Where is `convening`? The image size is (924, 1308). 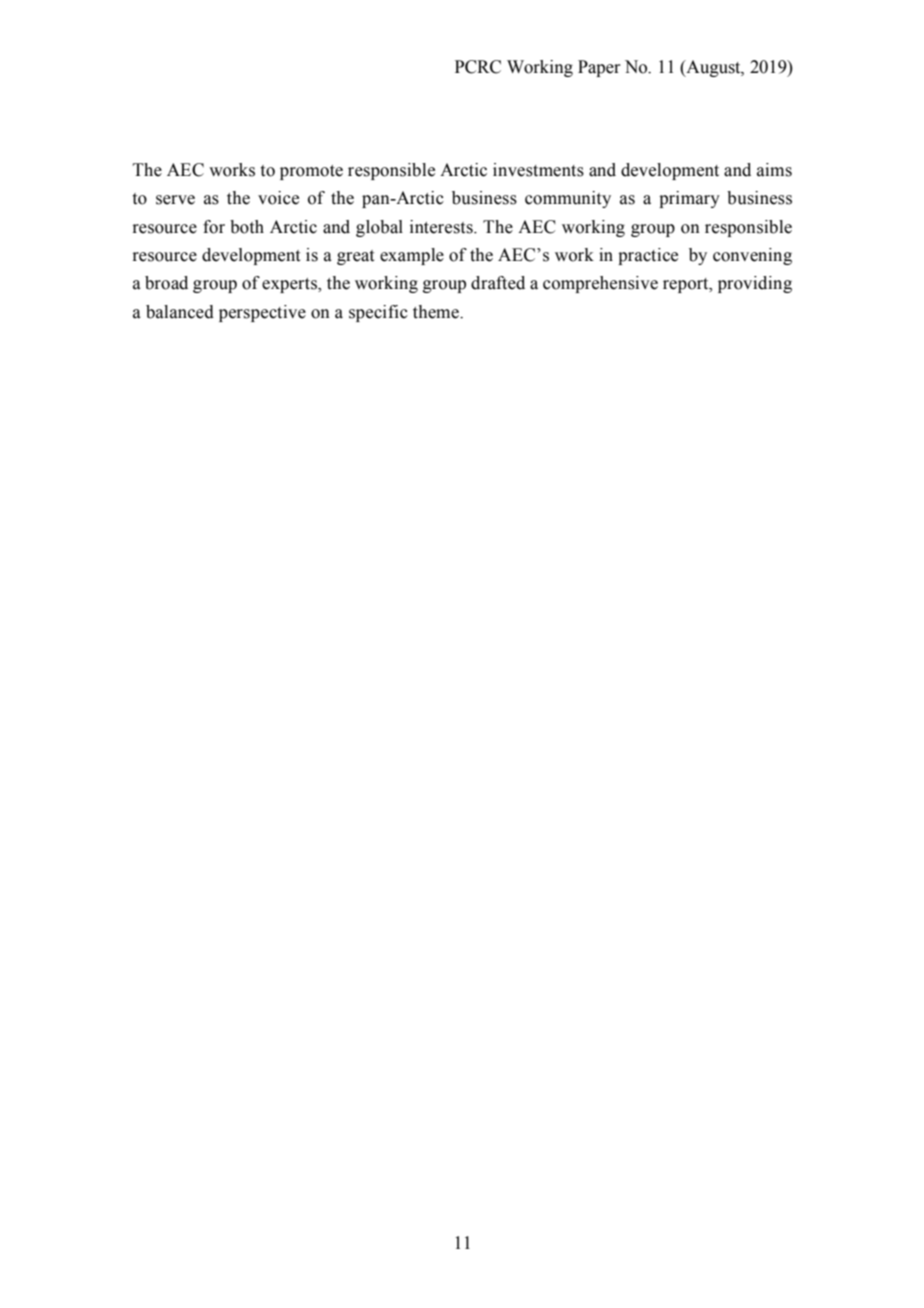
convening is located at coordinates (752, 256).
